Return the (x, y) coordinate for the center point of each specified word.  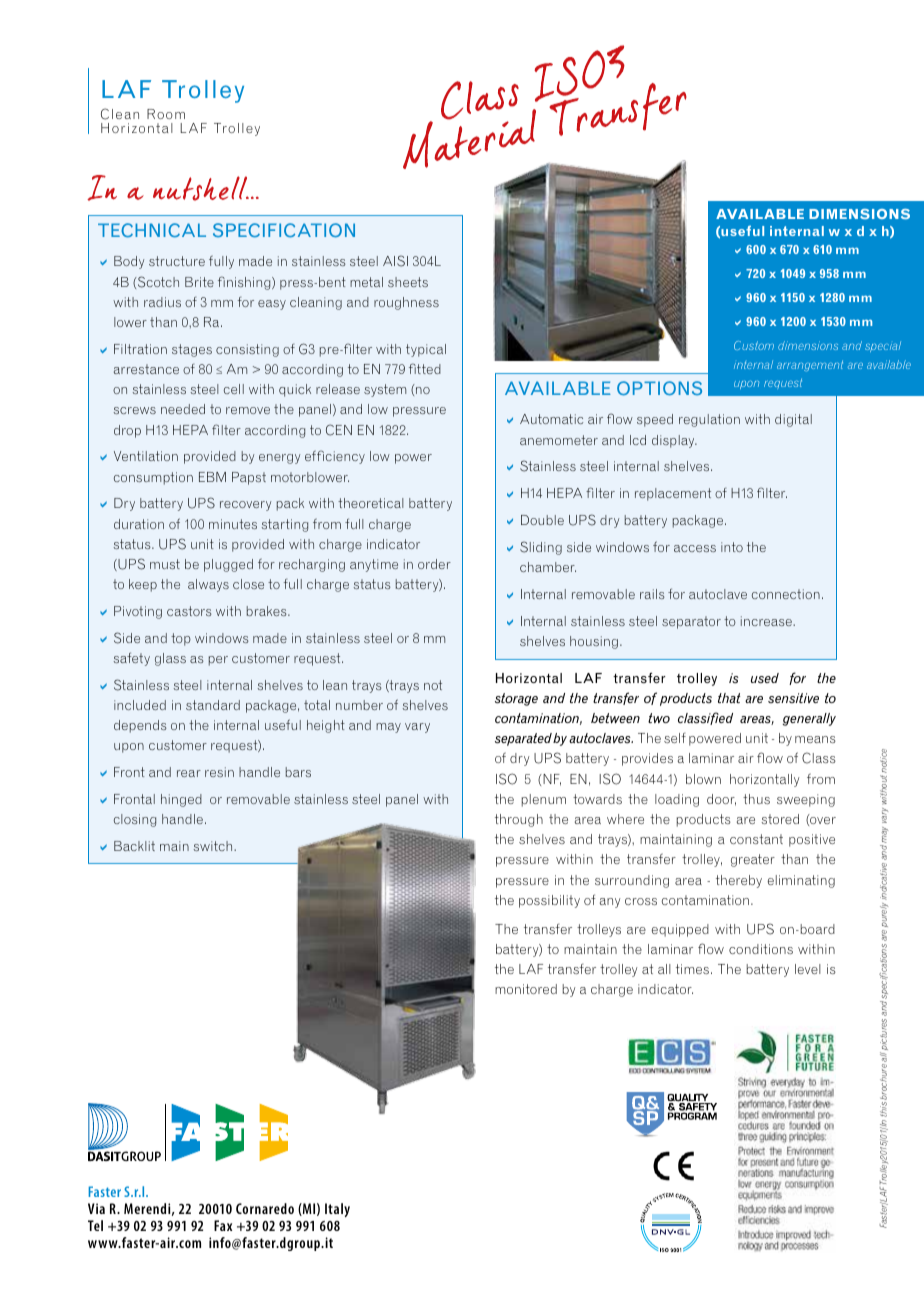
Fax (223, 1225)
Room (166, 114)
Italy (337, 1210)
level (808, 969)
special (883, 347)
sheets (408, 282)
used (765, 678)
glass (170, 659)
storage (516, 699)
